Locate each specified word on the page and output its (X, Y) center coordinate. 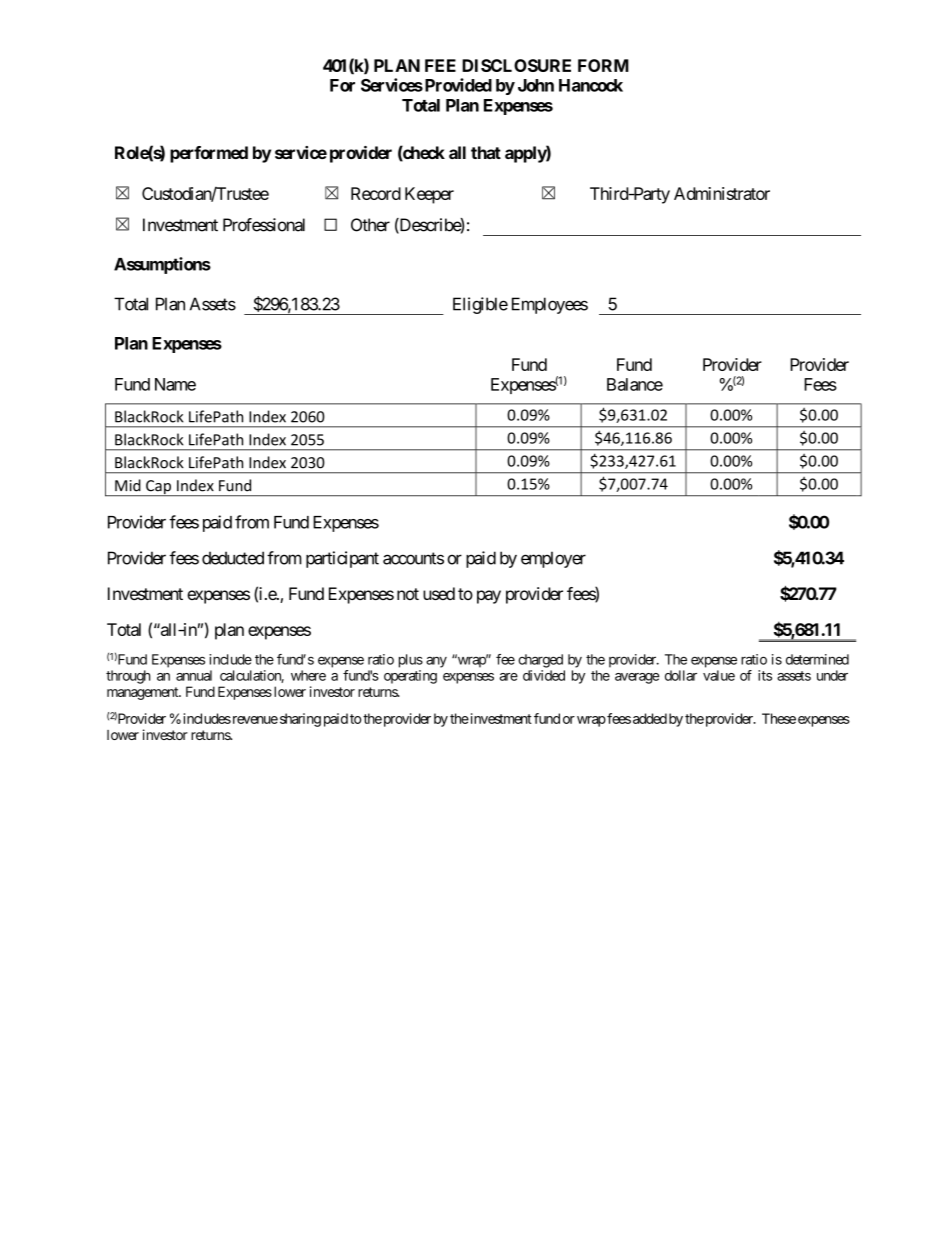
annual (194, 675)
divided (544, 675)
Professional (264, 225)
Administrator (722, 193)
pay (489, 597)
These (779, 718)
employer (553, 559)
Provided (457, 85)
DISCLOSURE (516, 65)
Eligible (480, 305)
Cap (158, 488)
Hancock (591, 85)
